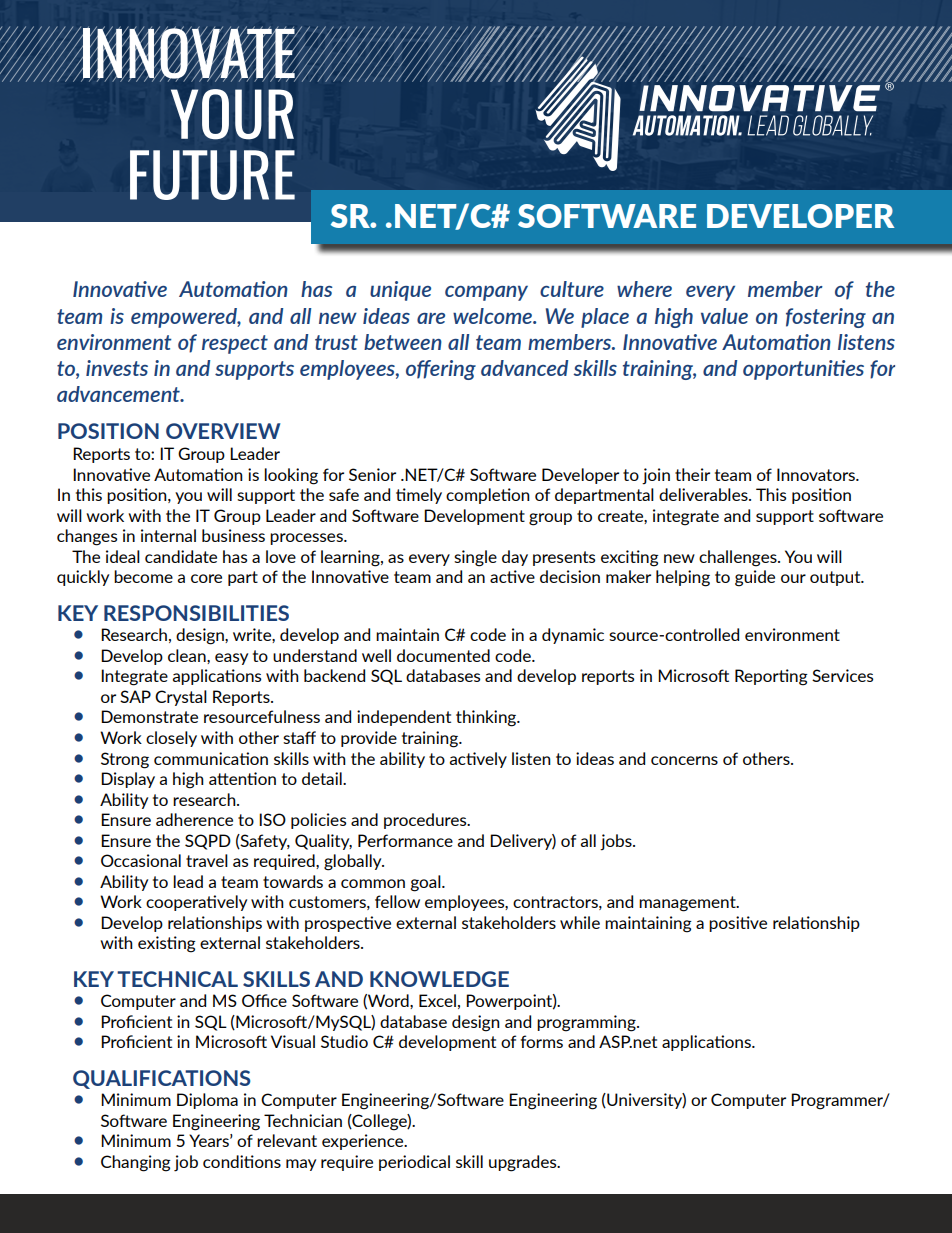 Image resolution: width=952 pixels, height=1233 pixels. I want to click on periodical, so click(414, 1163).
